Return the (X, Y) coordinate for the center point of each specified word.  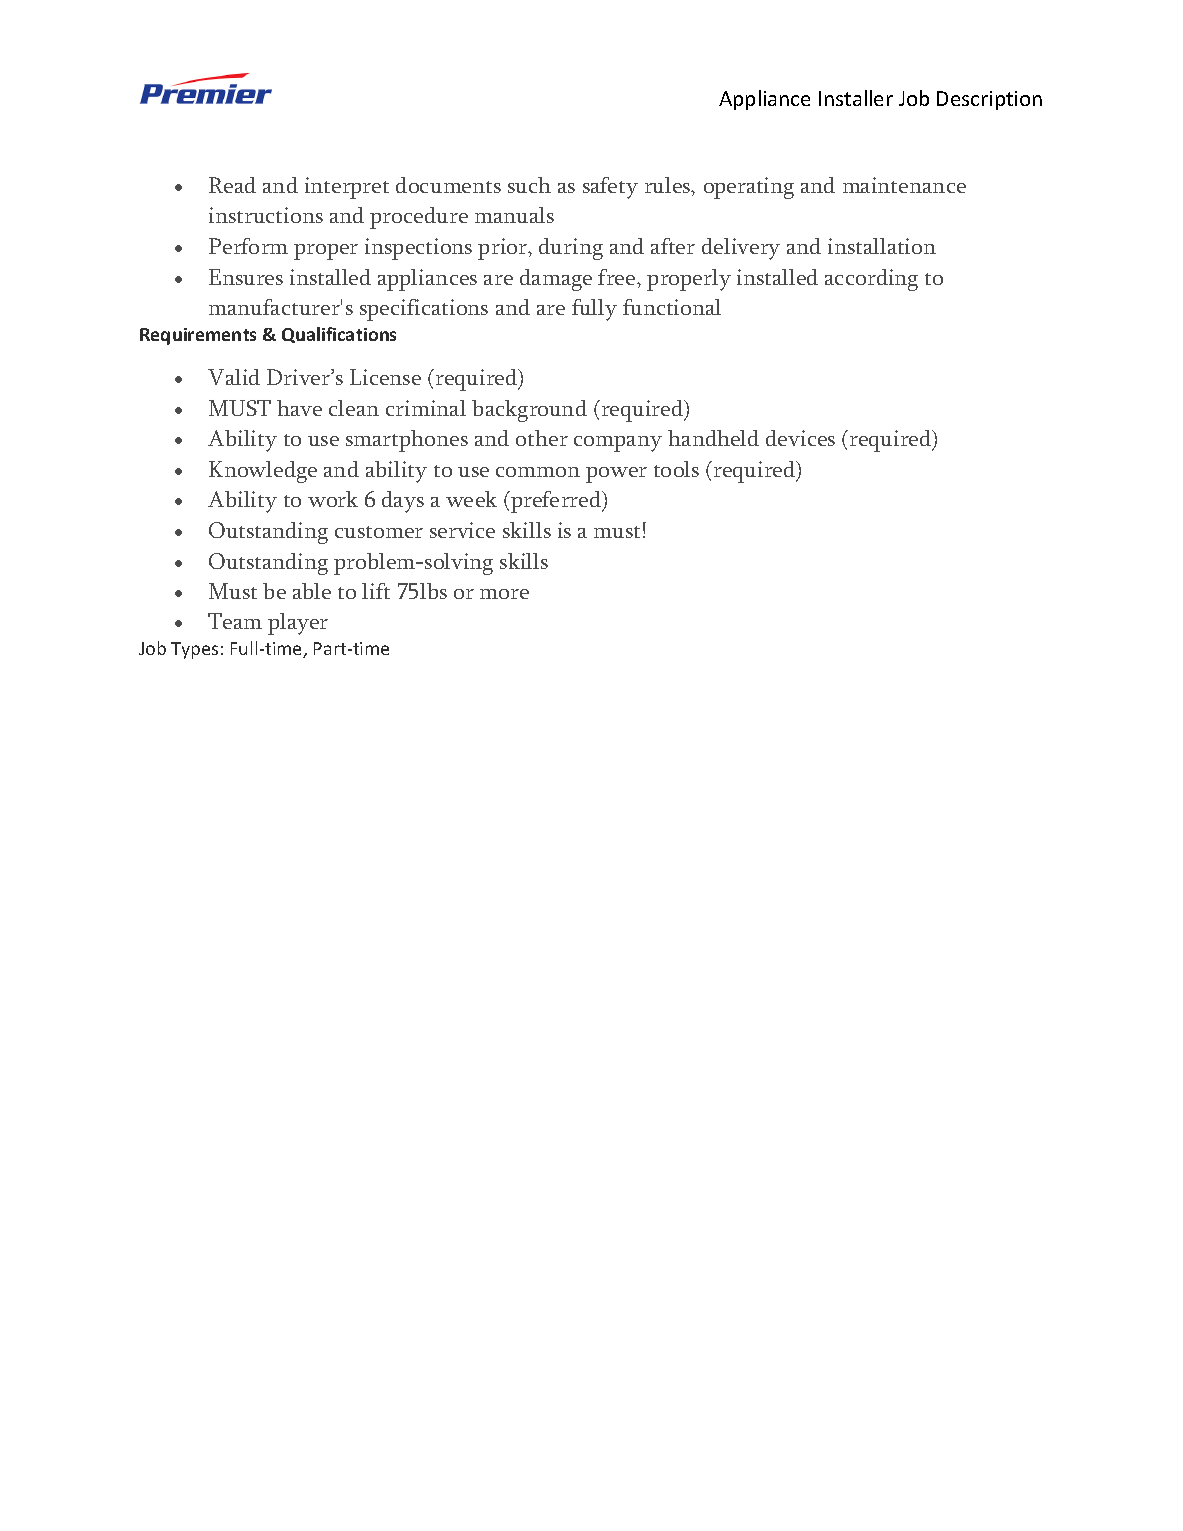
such (529, 185)
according (871, 280)
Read (232, 185)
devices (800, 438)
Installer (856, 98)
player (298, 624)
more (504, 594)
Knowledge (263, 472)
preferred (556, 502)
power (616, 475)
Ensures (246, 277)
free (618, 277)
